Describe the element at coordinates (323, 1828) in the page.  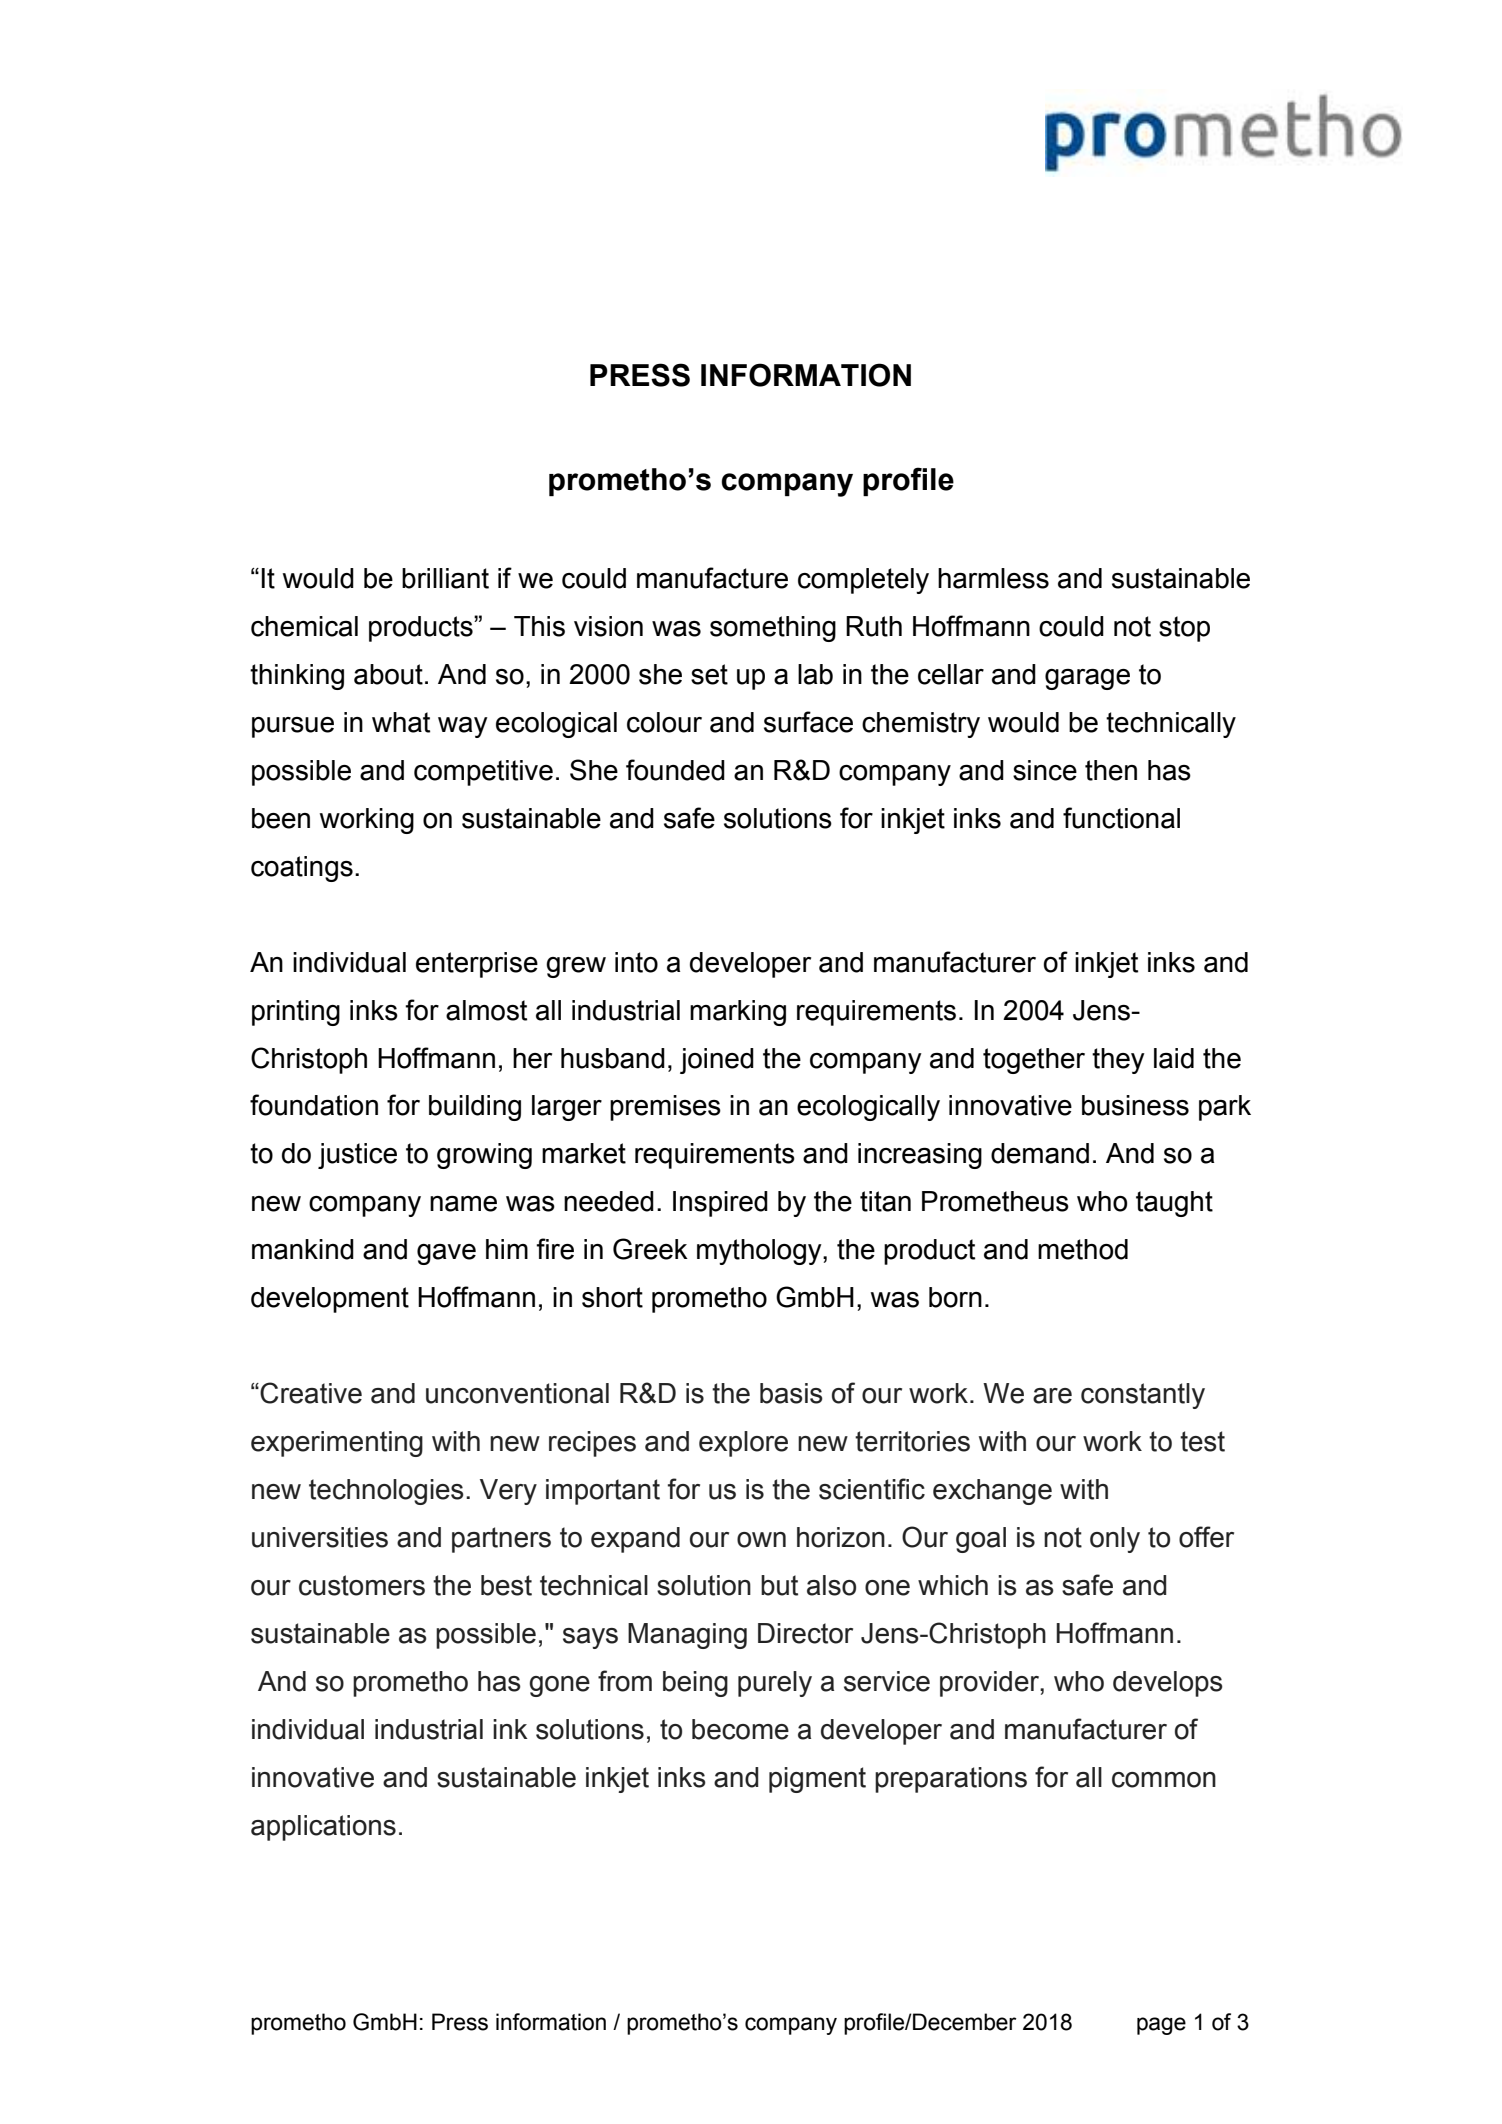
I see `applications` at that location.
